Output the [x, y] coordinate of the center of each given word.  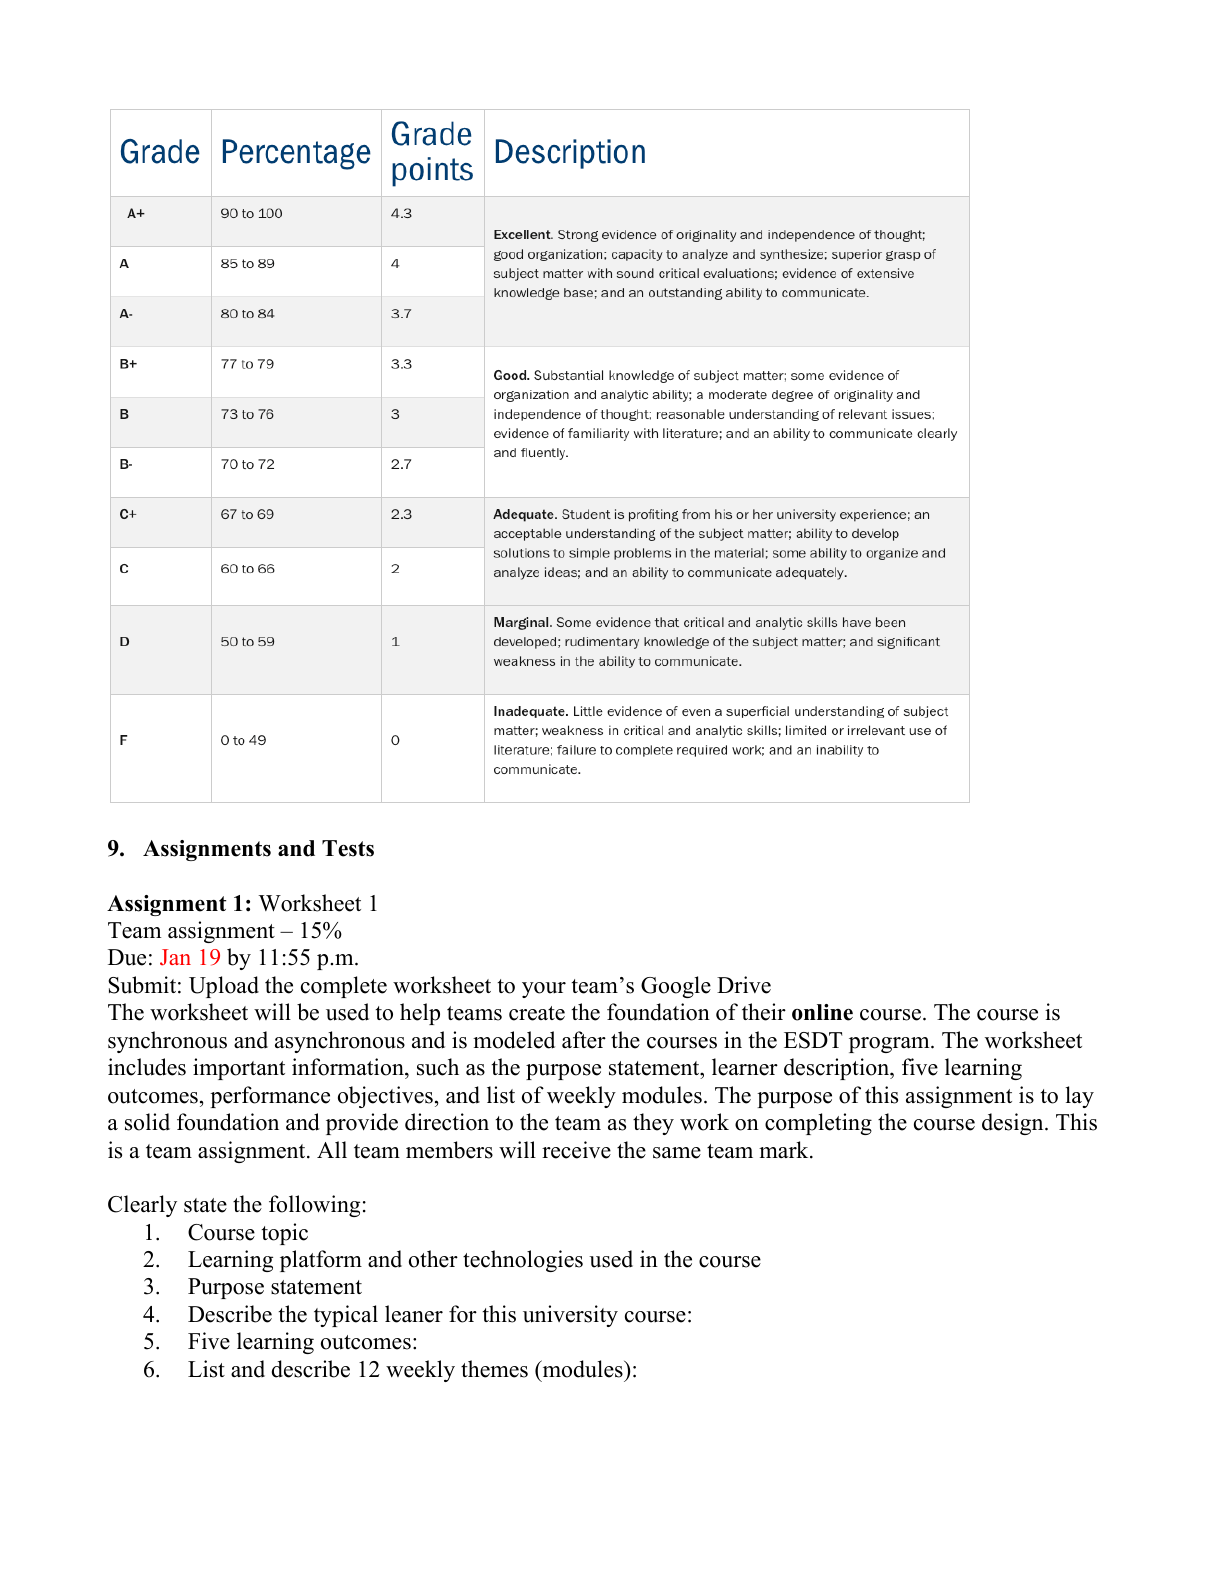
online [822, 1012]
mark [785, 1149]
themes [494, 1369]
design [1014, 1124]
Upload [224, 987]
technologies [523, 1261]
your [544, 990]
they [653, 1124]
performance [270, 1097]
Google [676, 987]
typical [346, 1316]
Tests [348, 848]
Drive [744, 985]
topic [284, 1234]
